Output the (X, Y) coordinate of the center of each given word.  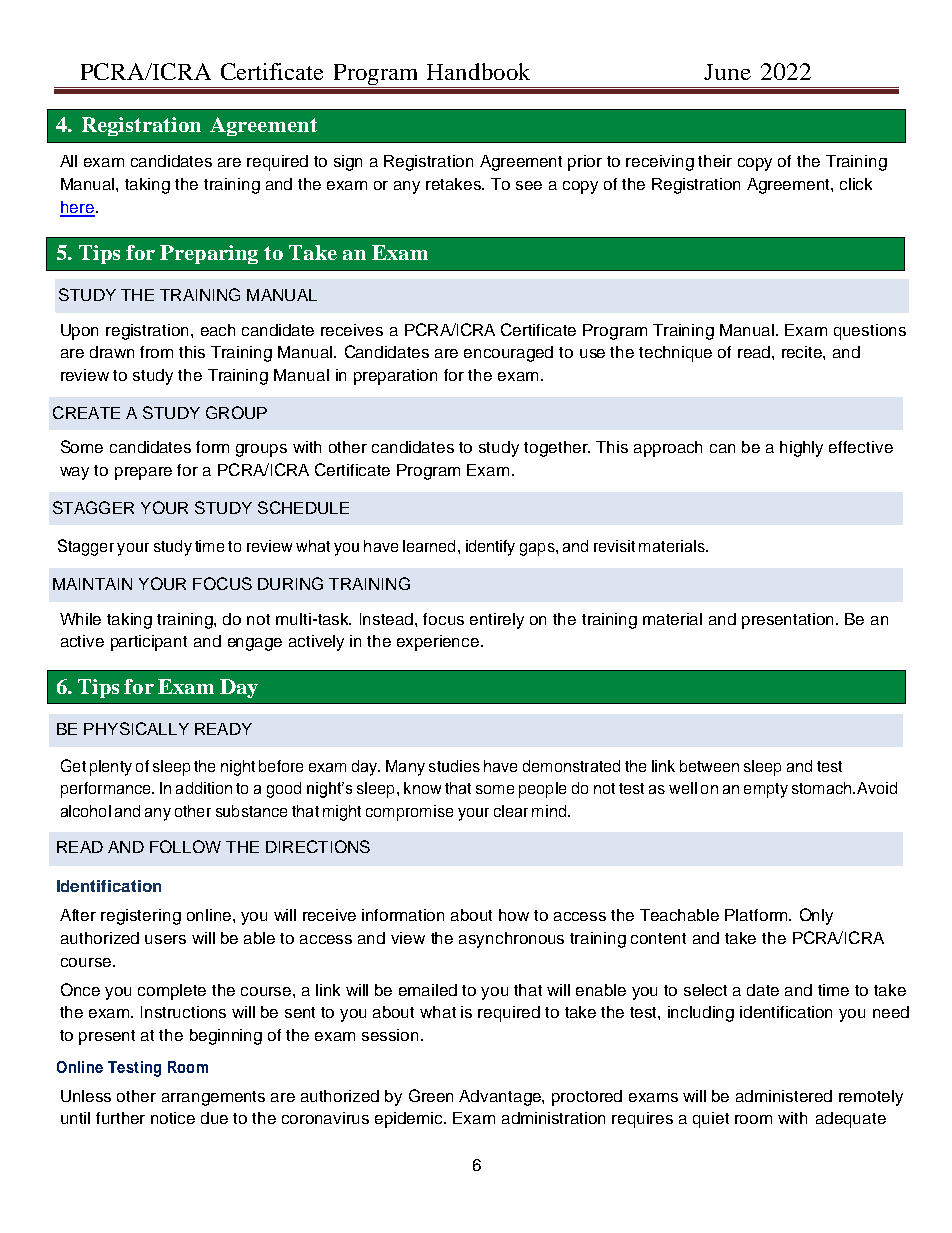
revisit (614, 546)
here (77, 208)
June (727, 72)
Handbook (478, 71)
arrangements (213, 1098)
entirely (497, 621)
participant (149, 643)
